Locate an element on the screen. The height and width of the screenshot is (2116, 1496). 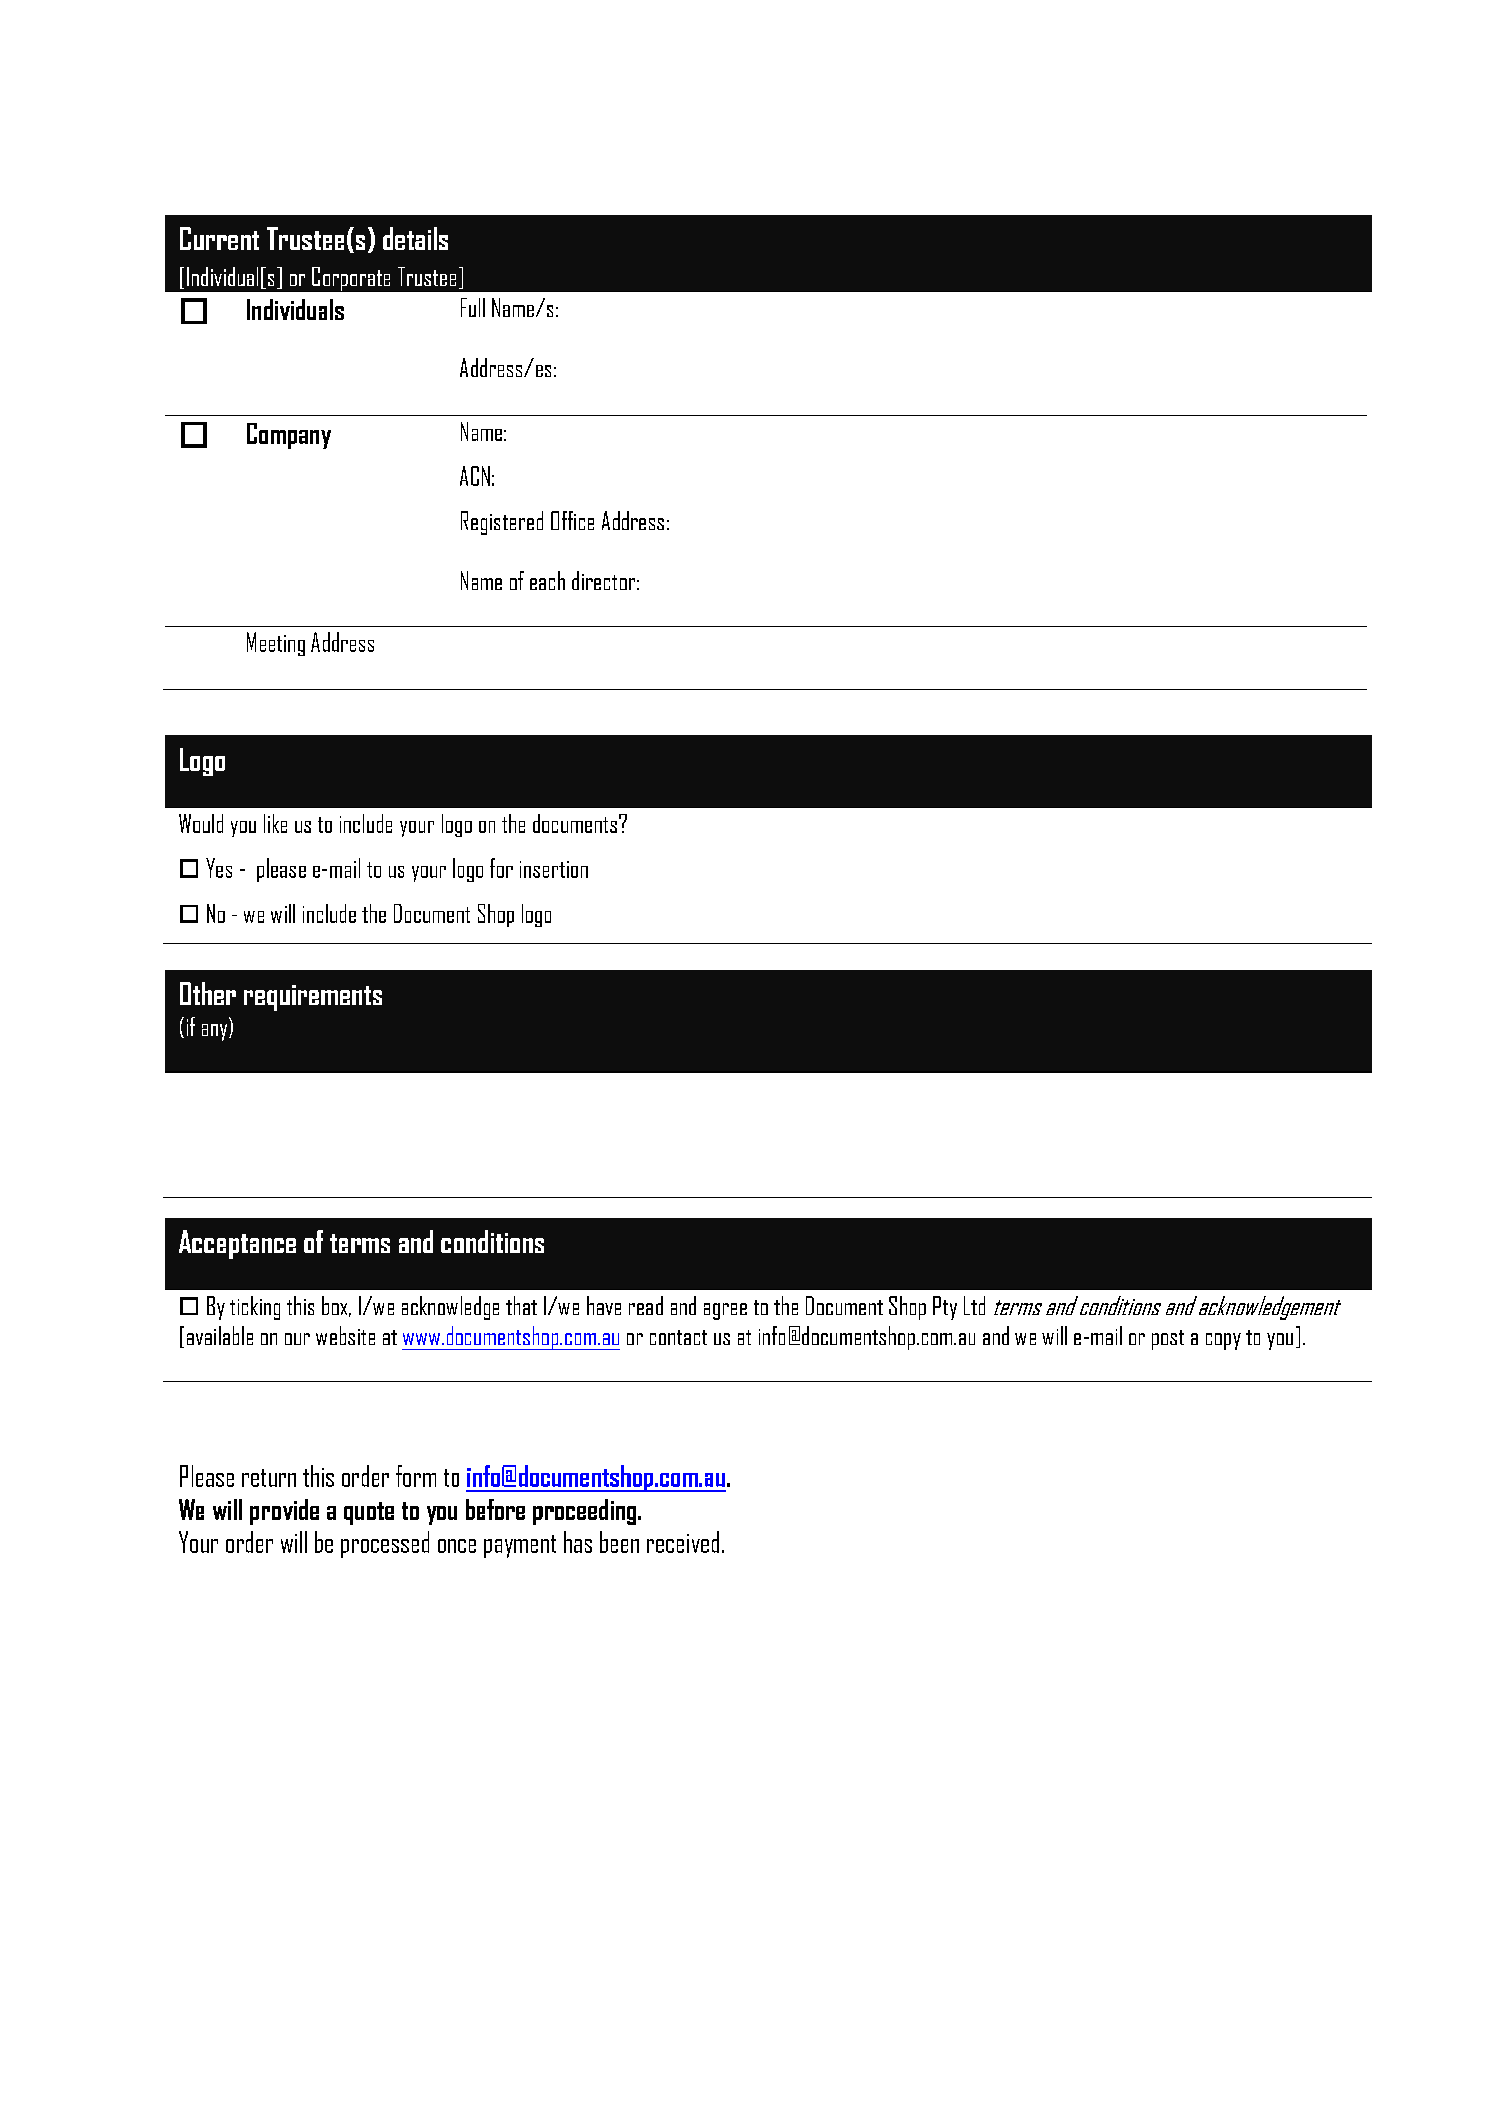
Full is located at coordinates (473, 307).
